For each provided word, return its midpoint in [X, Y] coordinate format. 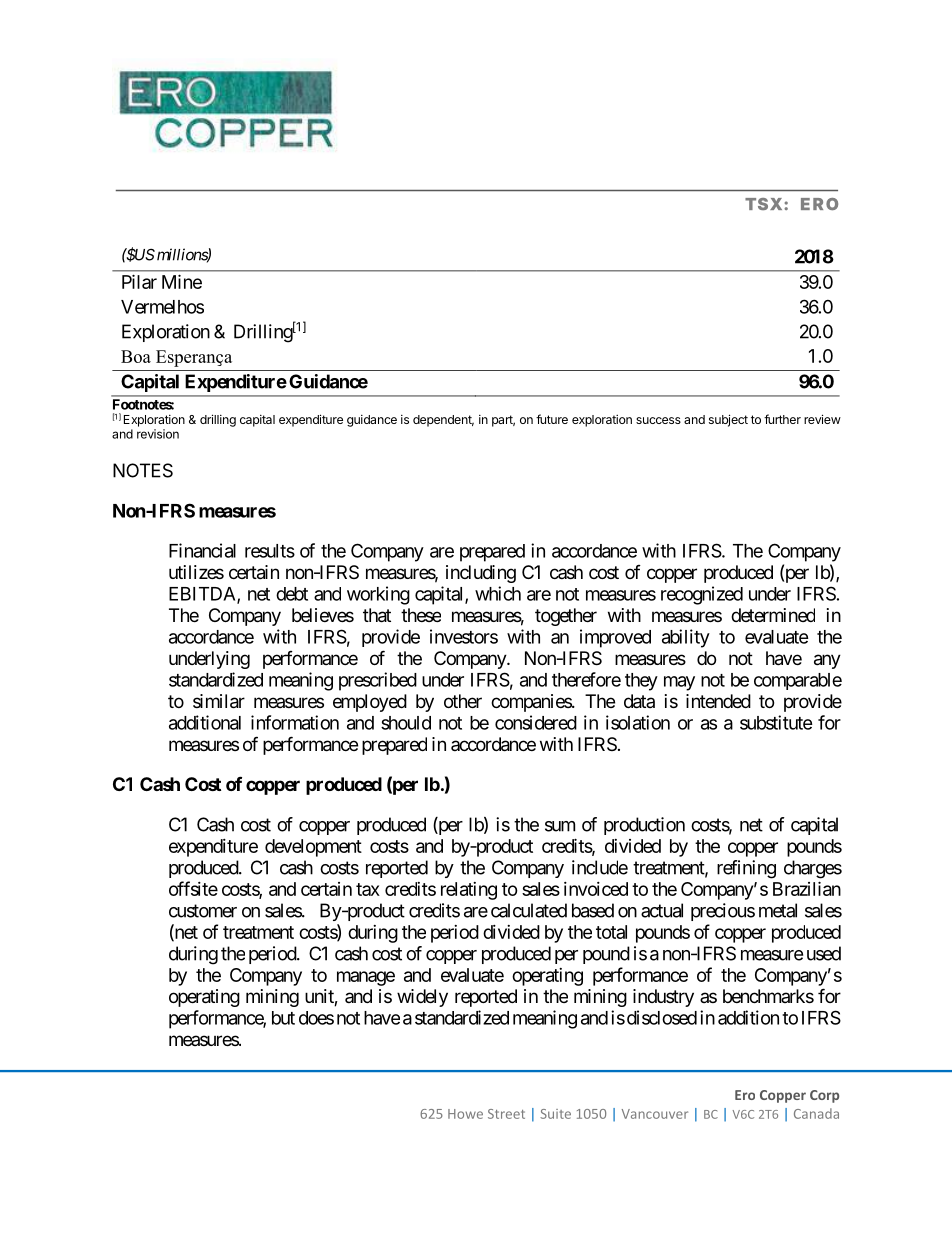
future [552, 419]
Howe [465, 1114]
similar [219, 701]
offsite [193, 888]
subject [728, 420]
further [782, 419]
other [463, 701]
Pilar [139, 281]
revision [158, 434]
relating [469, 891]
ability [686, 638]
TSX [763, 204]
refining [746, 869]
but [283, 1018]
